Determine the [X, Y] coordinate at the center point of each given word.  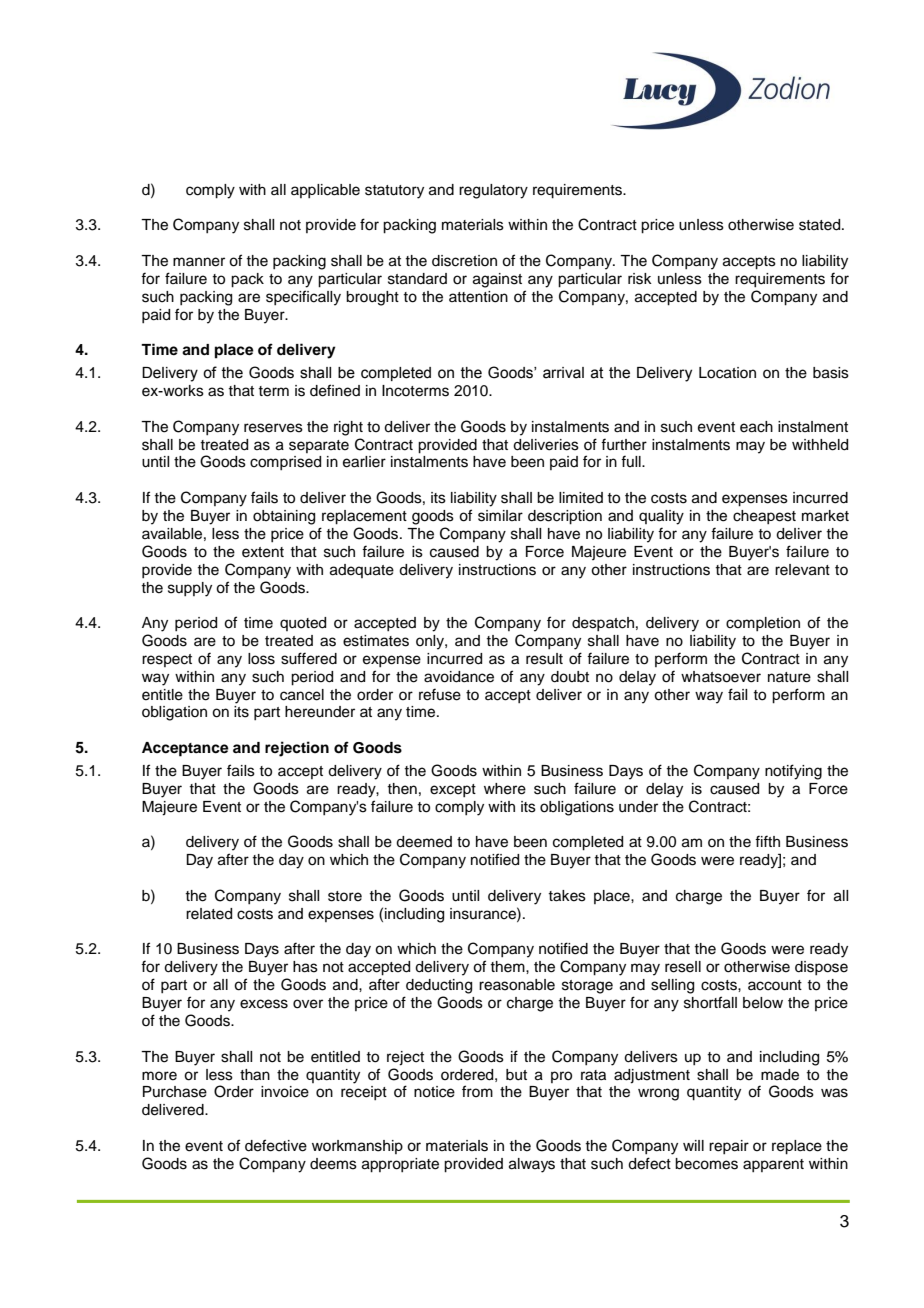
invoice [285, 1092]
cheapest [764, 517]
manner [199, 262]
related [209, 914]
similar [500, 516]
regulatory [493, 191]
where [505, 789]
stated [821, 225]
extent [263, 552]
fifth [767, 841]
